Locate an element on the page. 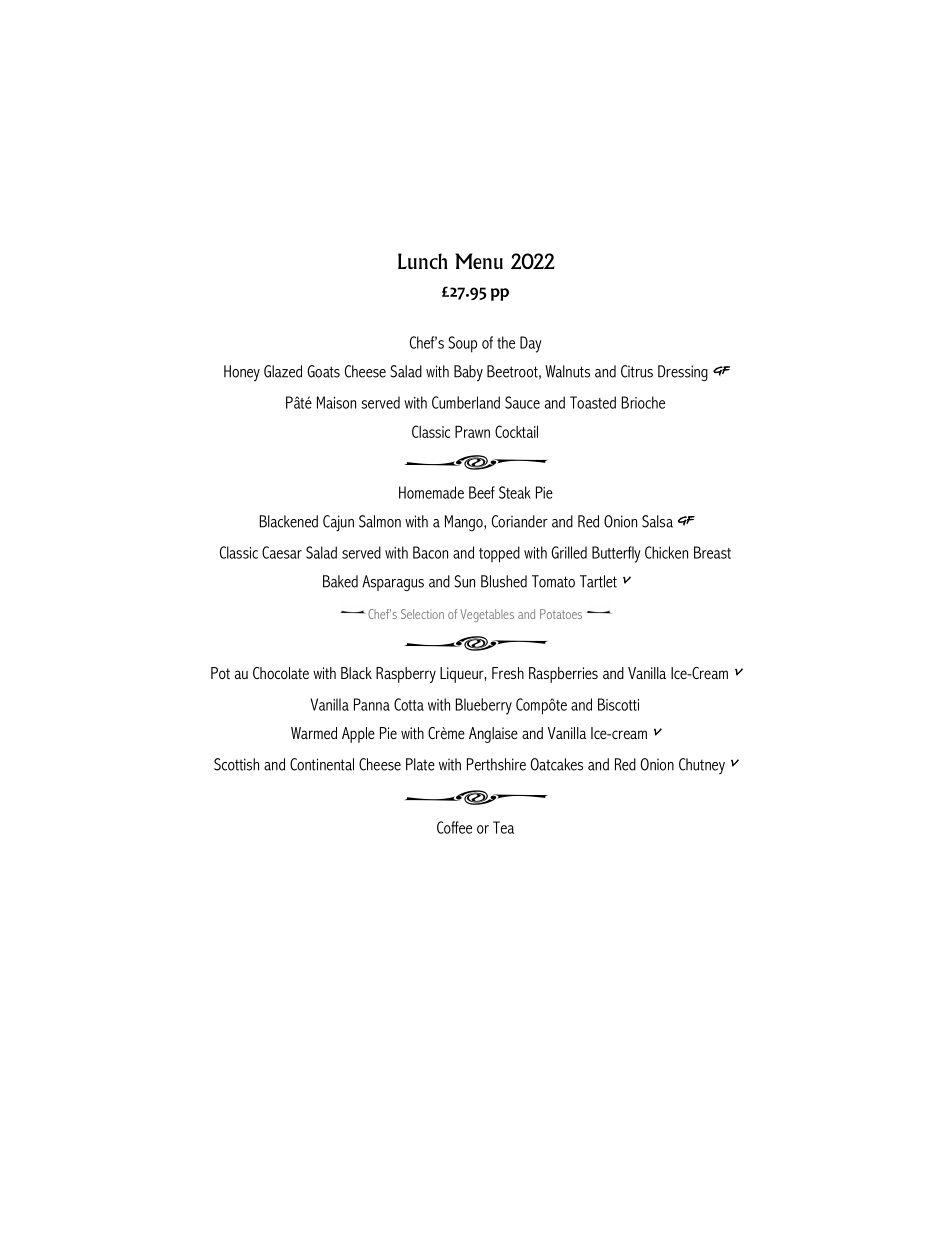  Coffee is located at coordinates (454, 827).
